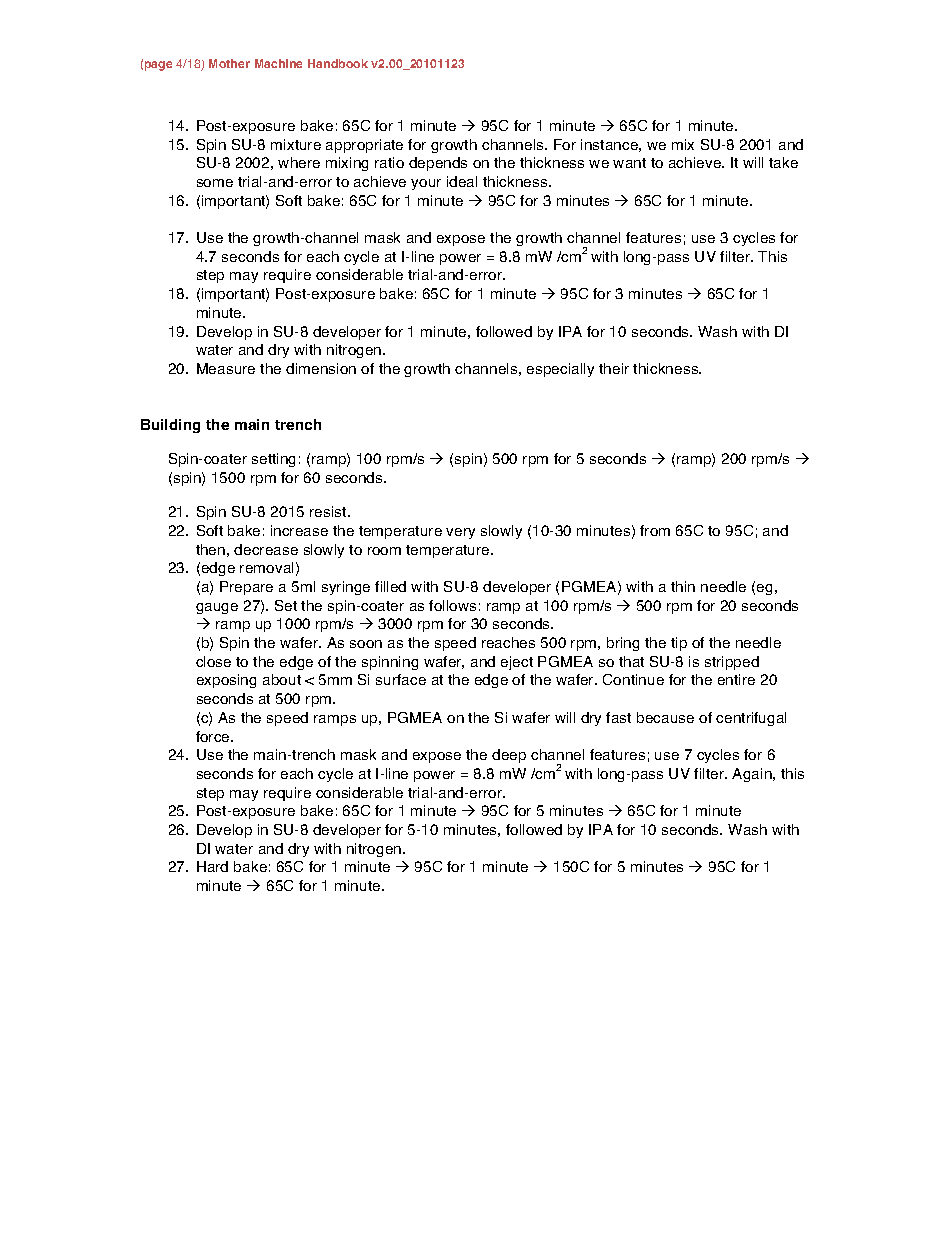 The image size is (952, 1233). Describe the element at coordinates (509, 756) in the image. I see `deep` at that location.
